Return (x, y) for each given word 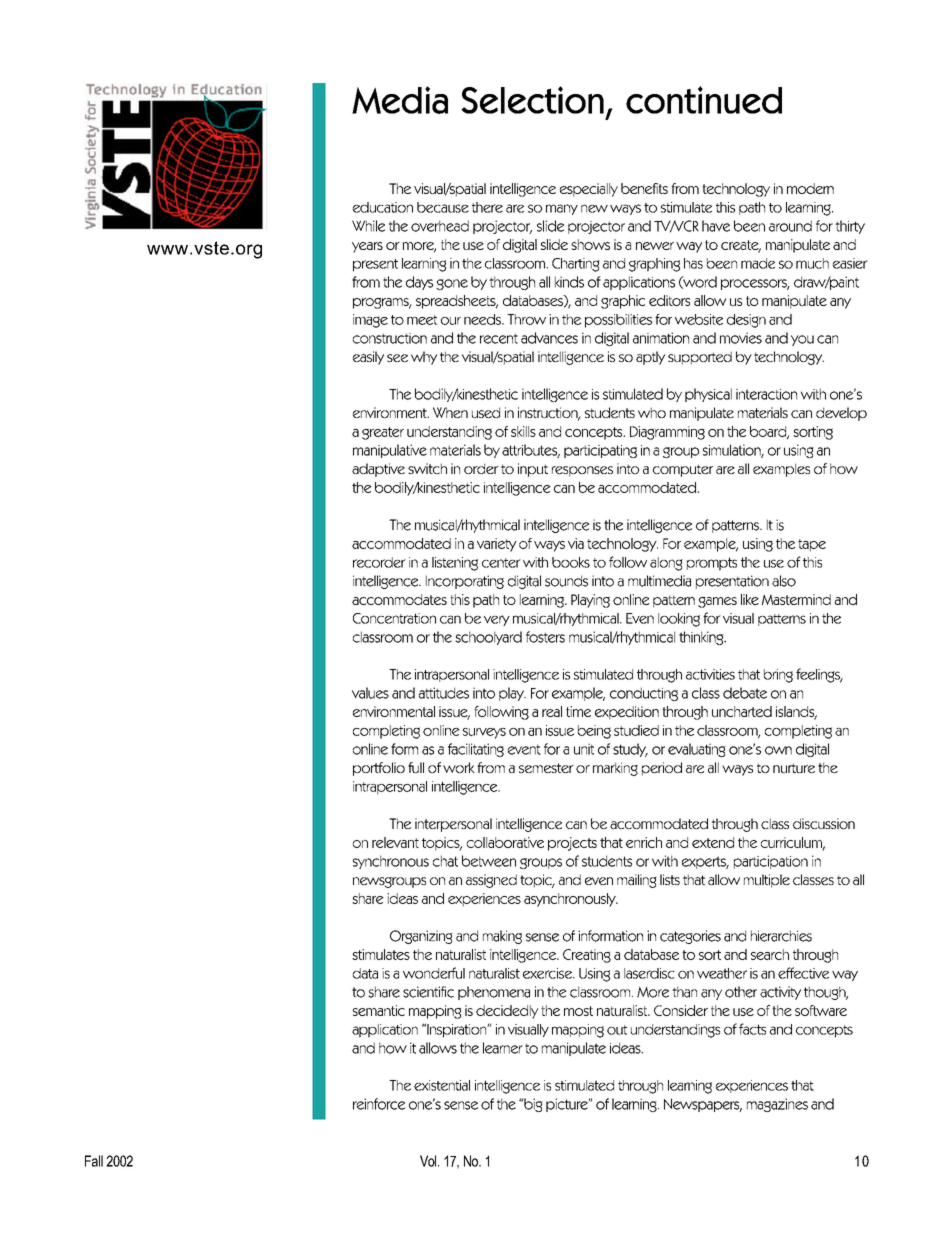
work (459, 767)
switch (427, 468)
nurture (794, 768)
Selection (532, 100)
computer (683, 470)
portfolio (379, 769)
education (383, 207)
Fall (94, 1161)
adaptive (378, 470)
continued (704, 100)
